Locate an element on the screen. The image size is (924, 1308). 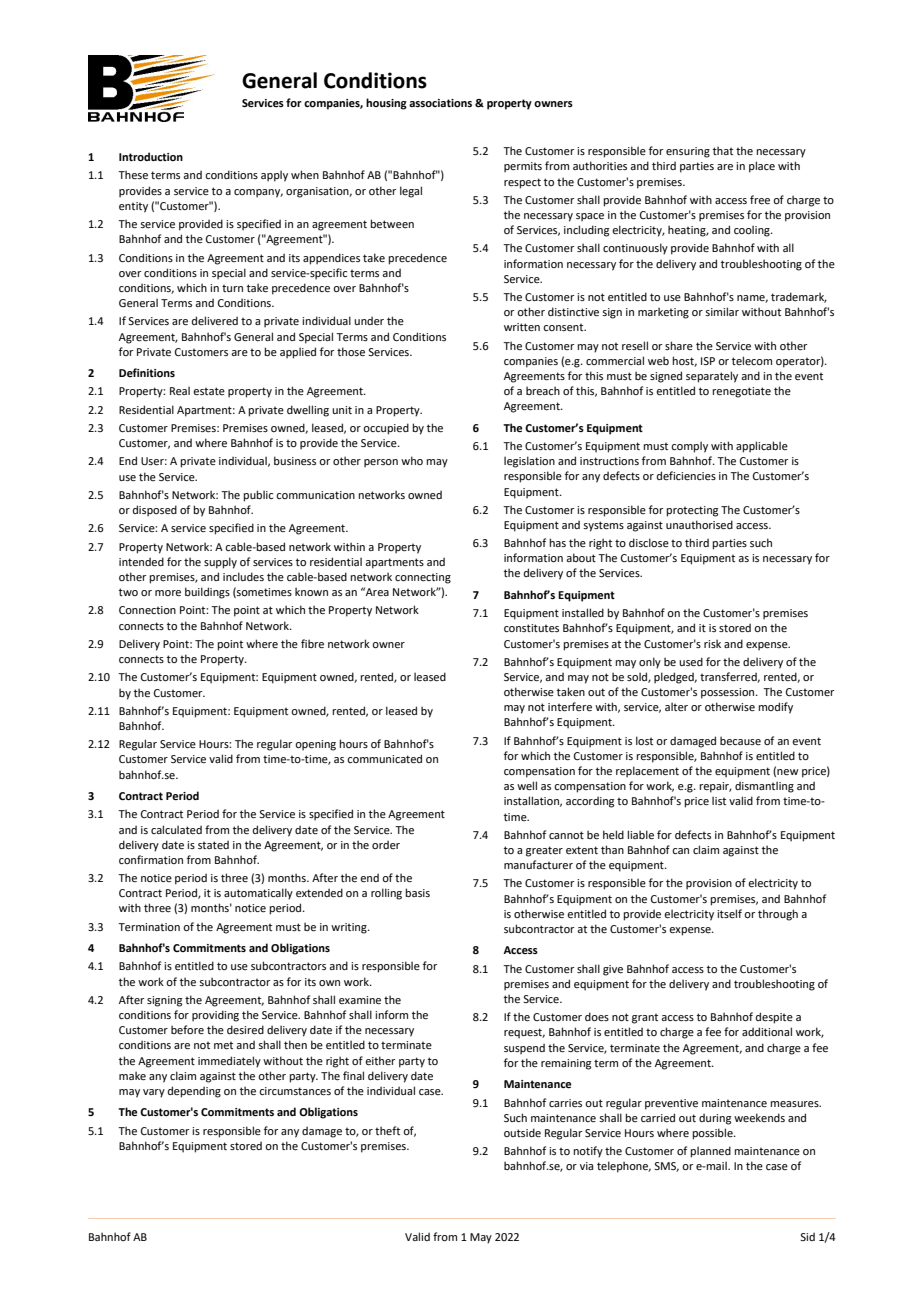
public is located at coordinates (258, 496).
